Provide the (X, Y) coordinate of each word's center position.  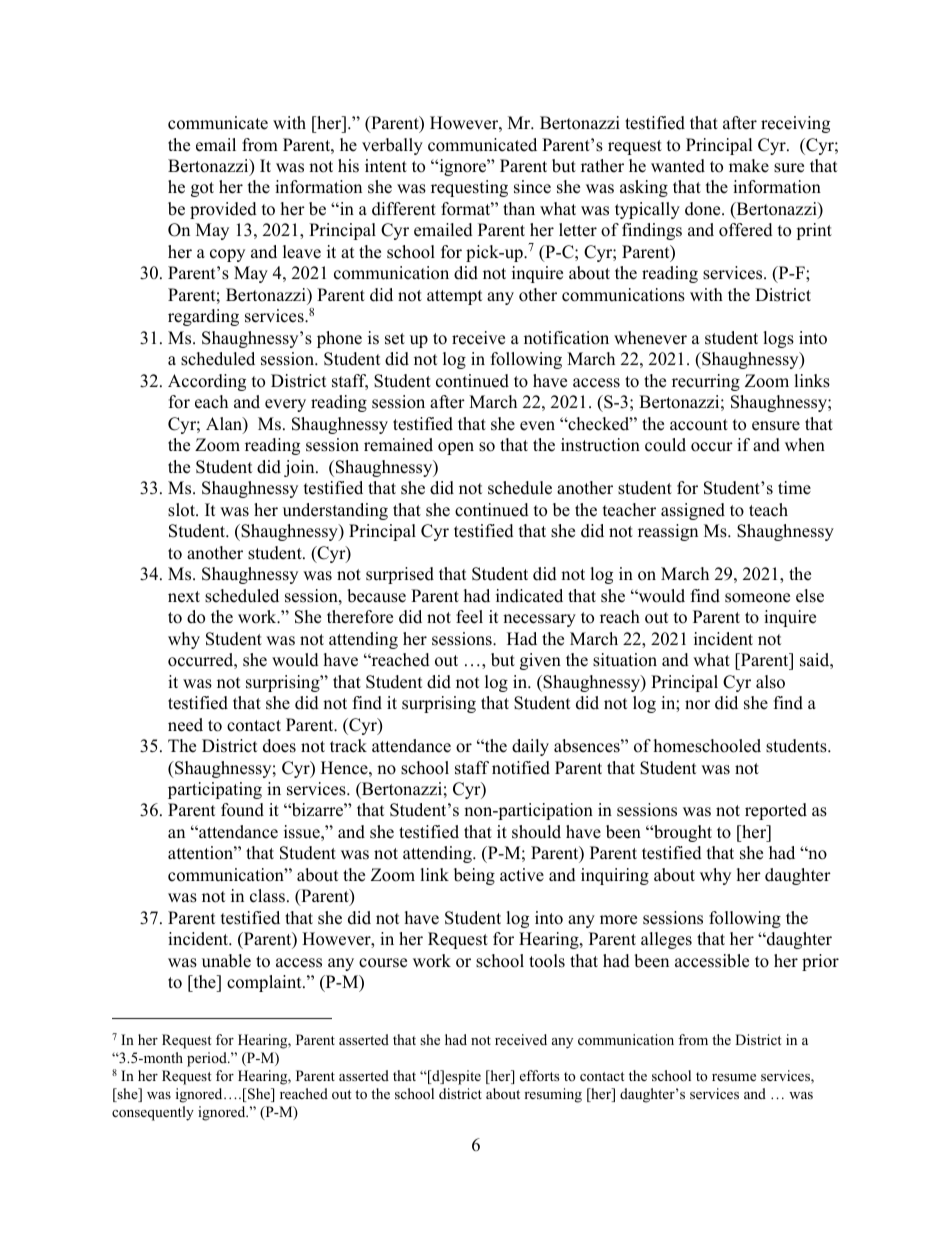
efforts (539, 1075)
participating (215, 790)
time (794, 488)
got (202, 189)
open (456, 448)
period (208, 1059)
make (749, 166)
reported (776, 811)
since (532, 187)
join (300, 468)
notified (521, 768)
